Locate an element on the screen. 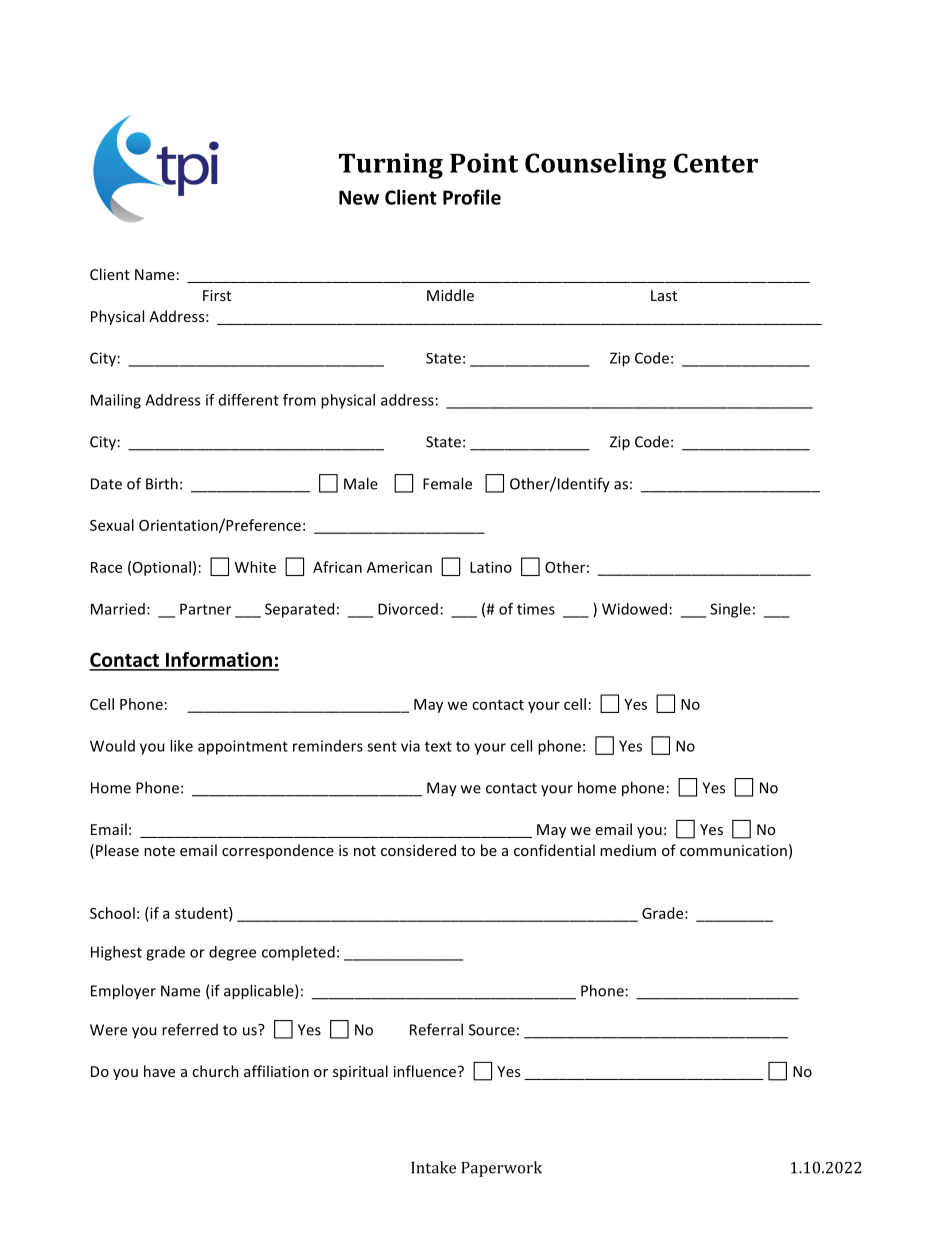 This screenshot has width=952, height=1233. Turning is located at coordinates (391, 166).
